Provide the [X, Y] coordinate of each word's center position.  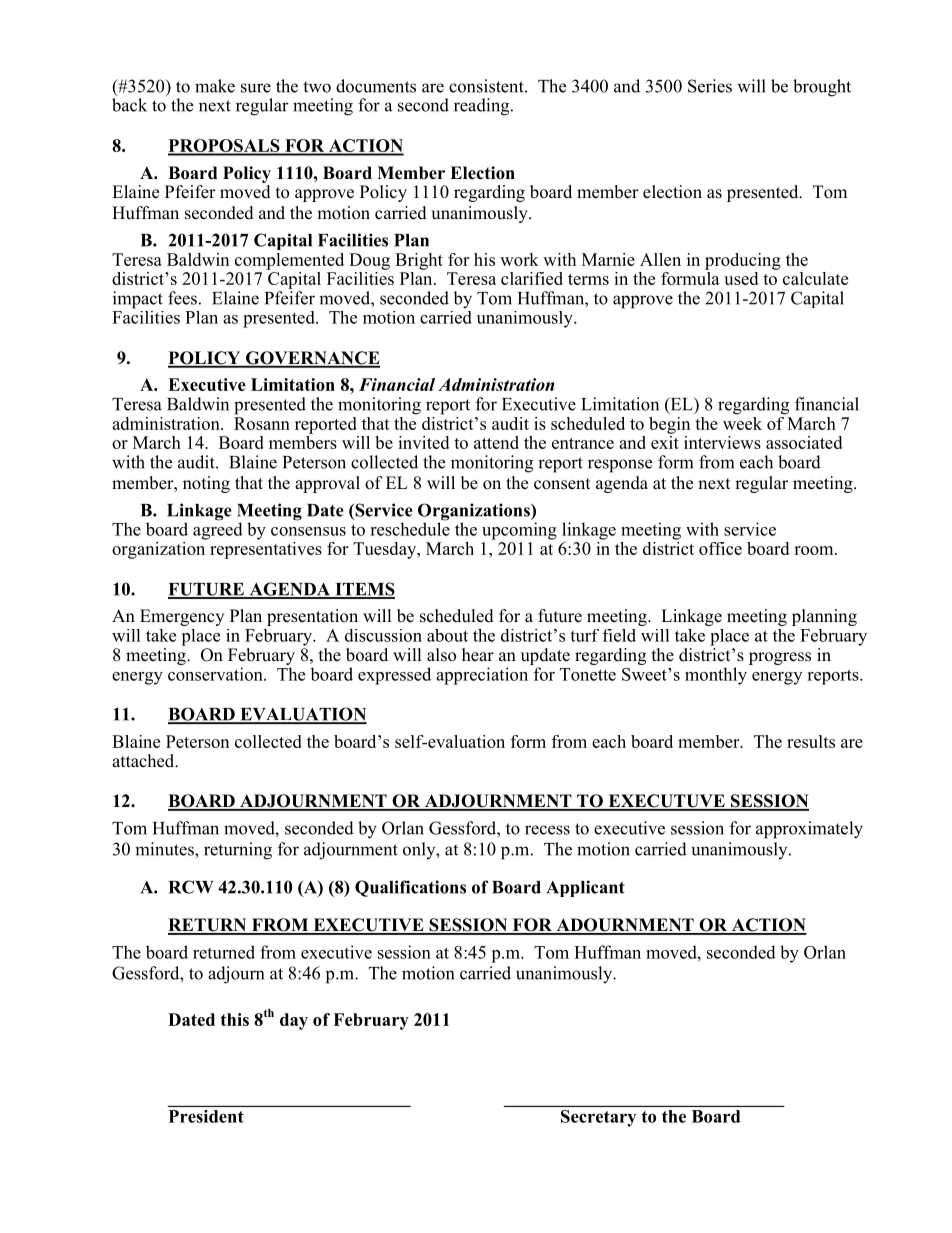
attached [144, 761]
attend [496, 442]
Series [710, 86]
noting [206, 484]
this [235, 1019]
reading [483, 107]
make [215, 86]
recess [547, 830]
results [811, 741]
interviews [722, 442]
